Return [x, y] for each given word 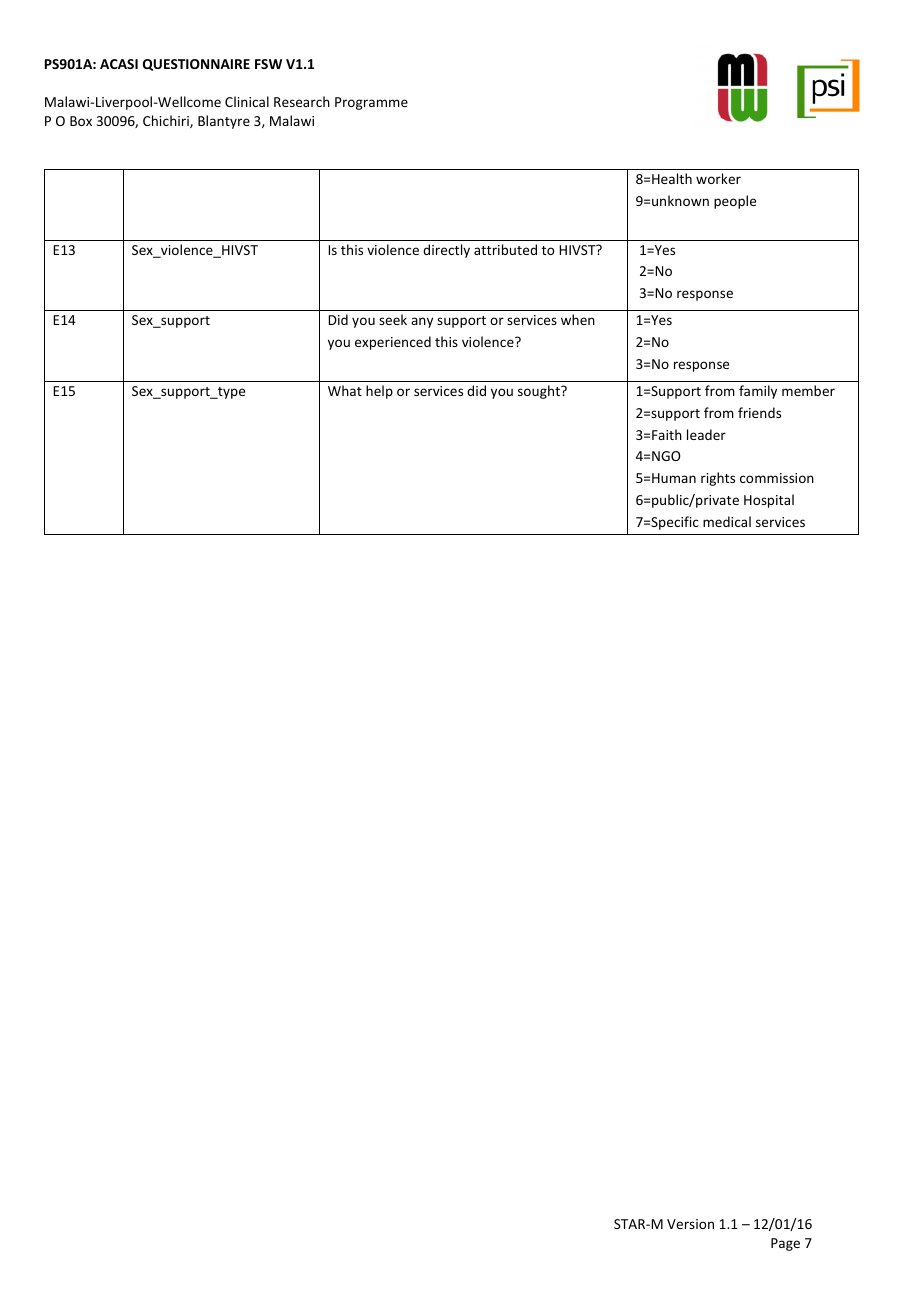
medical [727, 521]
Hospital [769, 501]
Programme [371, 103]
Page [785, 1244]
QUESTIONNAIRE [196, 65]
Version [690, 1224]
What [345, 390]
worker [718, 178]
